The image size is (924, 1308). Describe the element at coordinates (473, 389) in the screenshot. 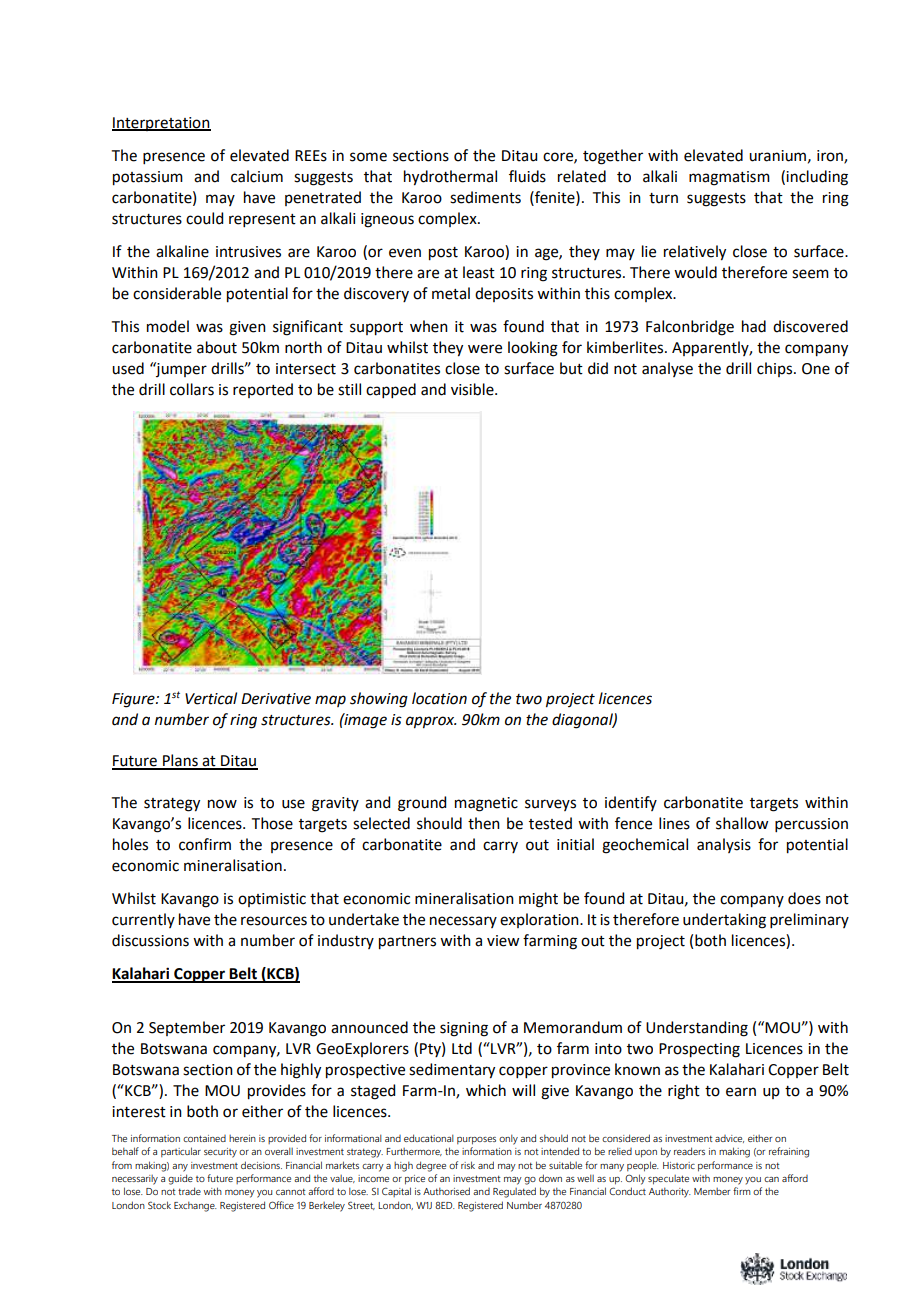

I see `visible` at that location.
